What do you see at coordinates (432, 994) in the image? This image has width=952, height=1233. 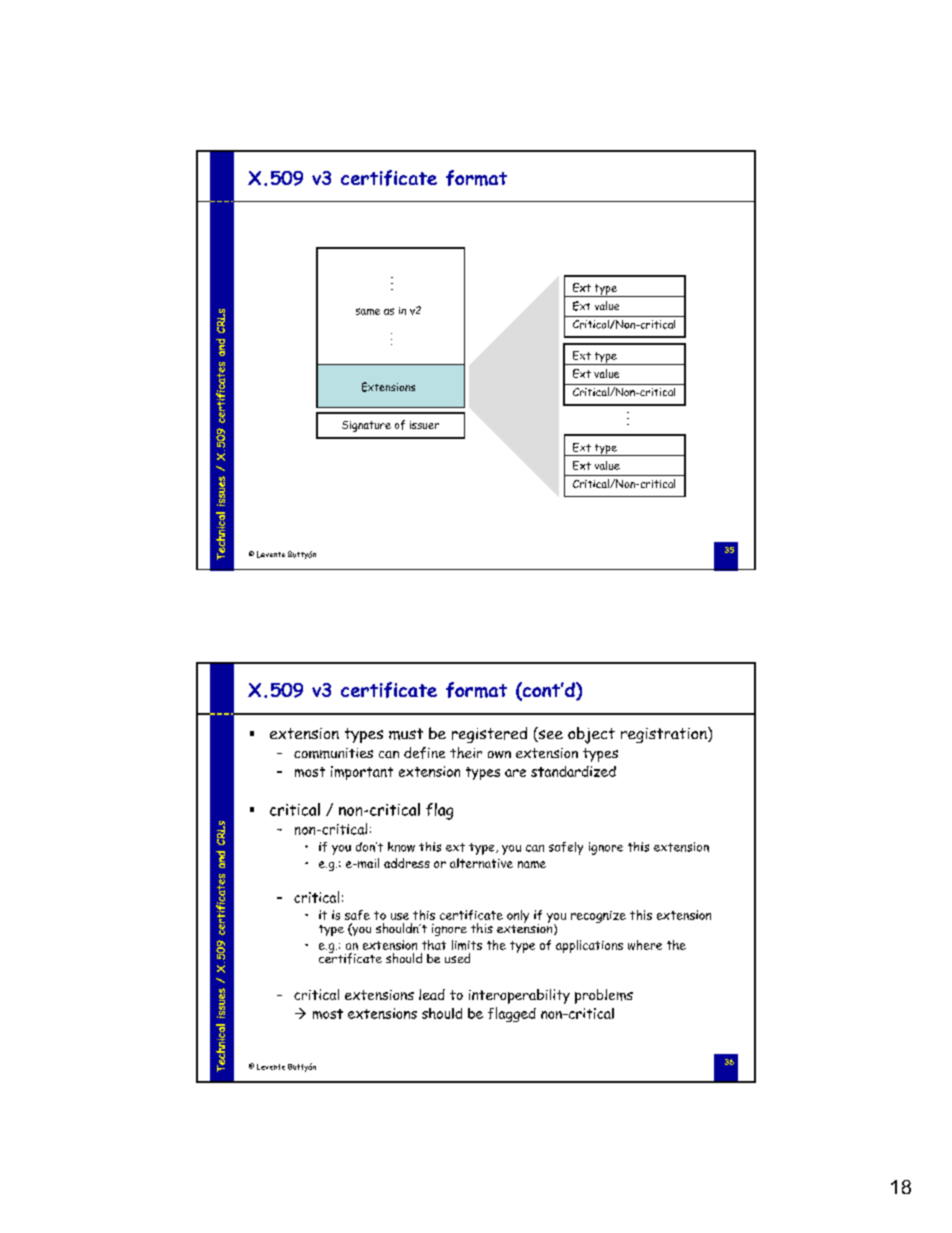 I see `lead` at bounding box center [432, 994].
